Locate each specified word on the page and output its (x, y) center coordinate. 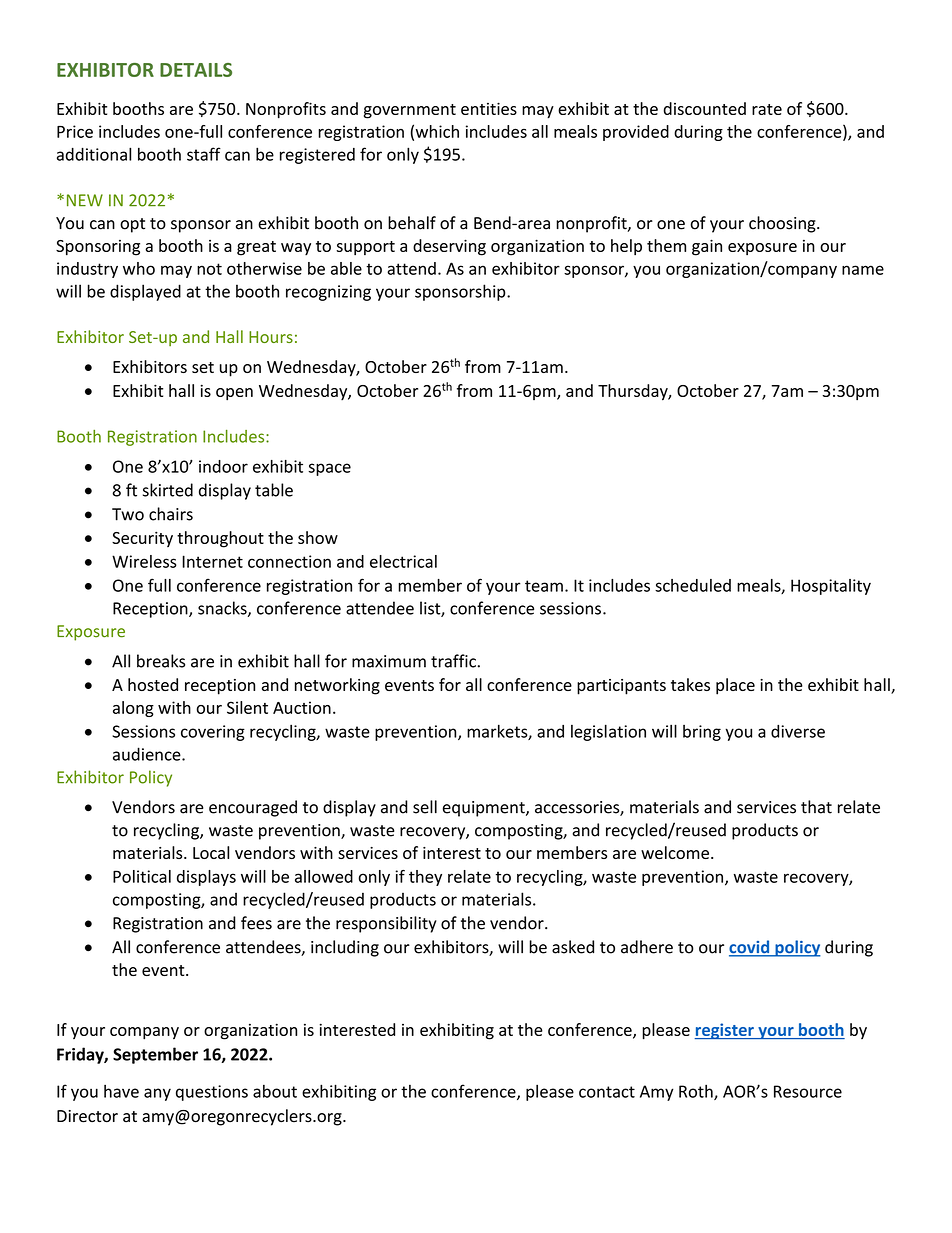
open (234, 394)
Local (211, 852)
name (863, 270)
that (816, 807)
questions (212, 1093)
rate (767, 109)
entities (489, 108)
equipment (485, 809)
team (544, 586)
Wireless (144, 561)
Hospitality (831, 587)
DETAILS (196, 70)
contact (607, 1092)
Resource (808, 1091)
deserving (449, 247)
